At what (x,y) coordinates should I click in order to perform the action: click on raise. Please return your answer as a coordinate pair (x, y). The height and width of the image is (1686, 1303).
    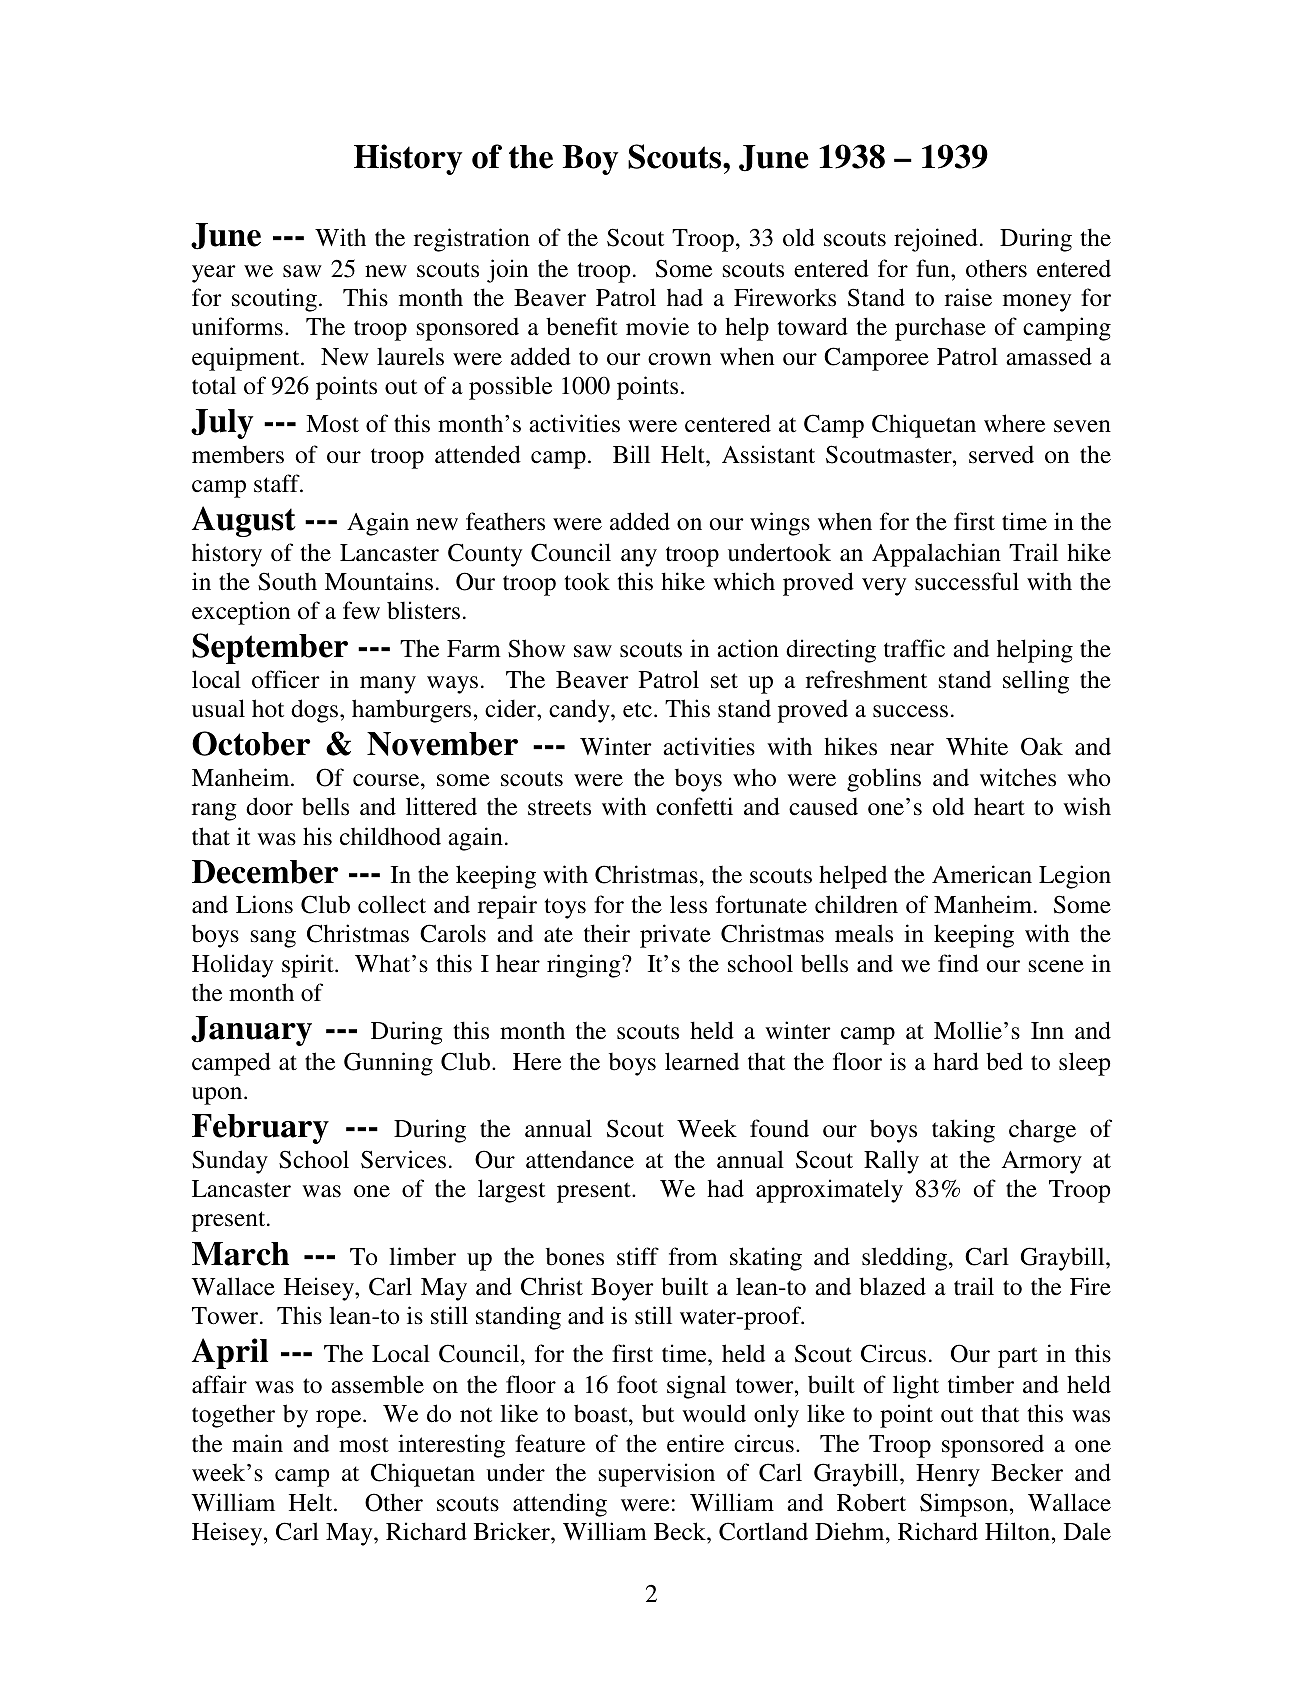
    Looking at the image, I should click on (968, 297).
